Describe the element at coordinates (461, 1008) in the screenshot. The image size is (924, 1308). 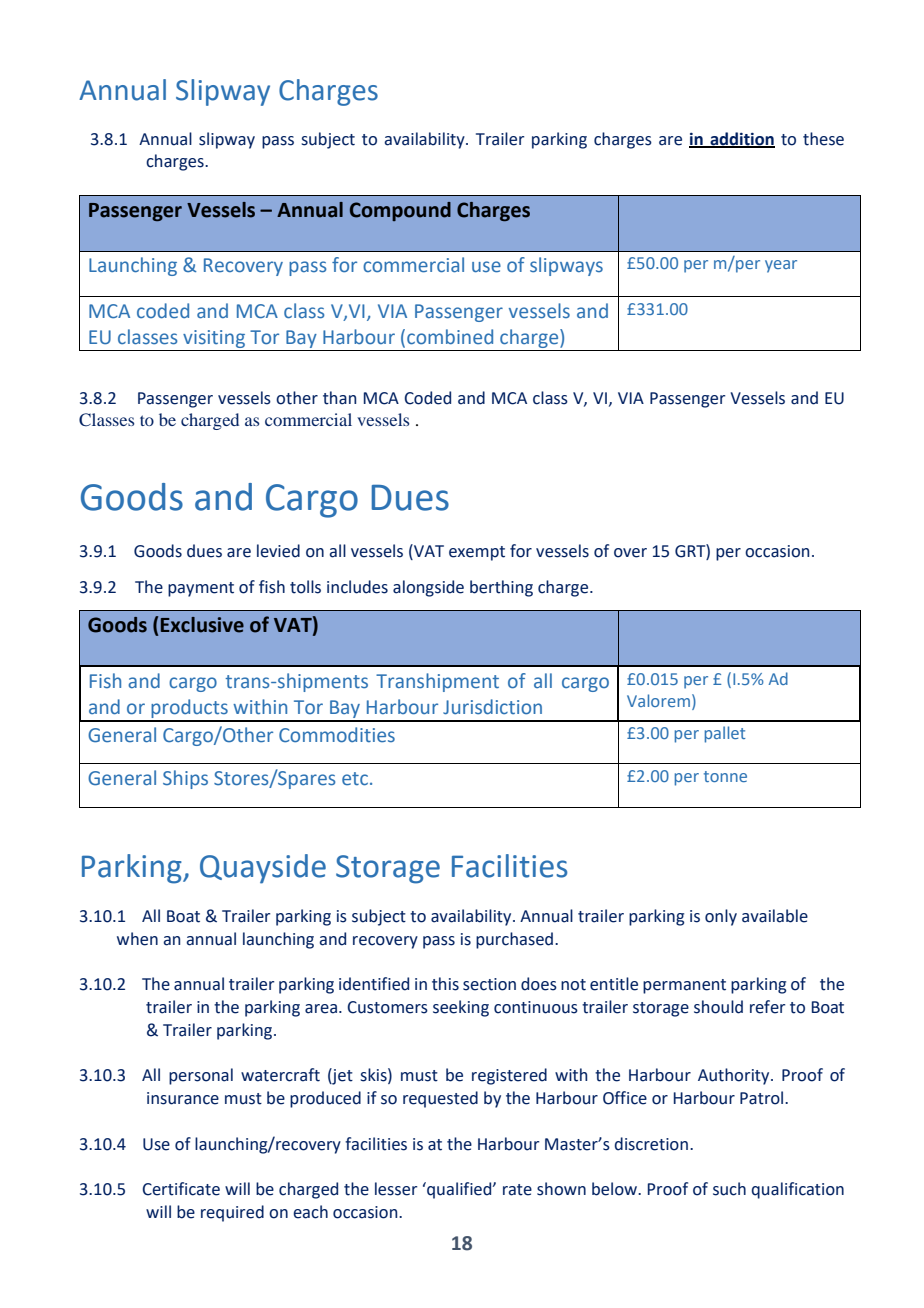
I see `seeking` at that location.
